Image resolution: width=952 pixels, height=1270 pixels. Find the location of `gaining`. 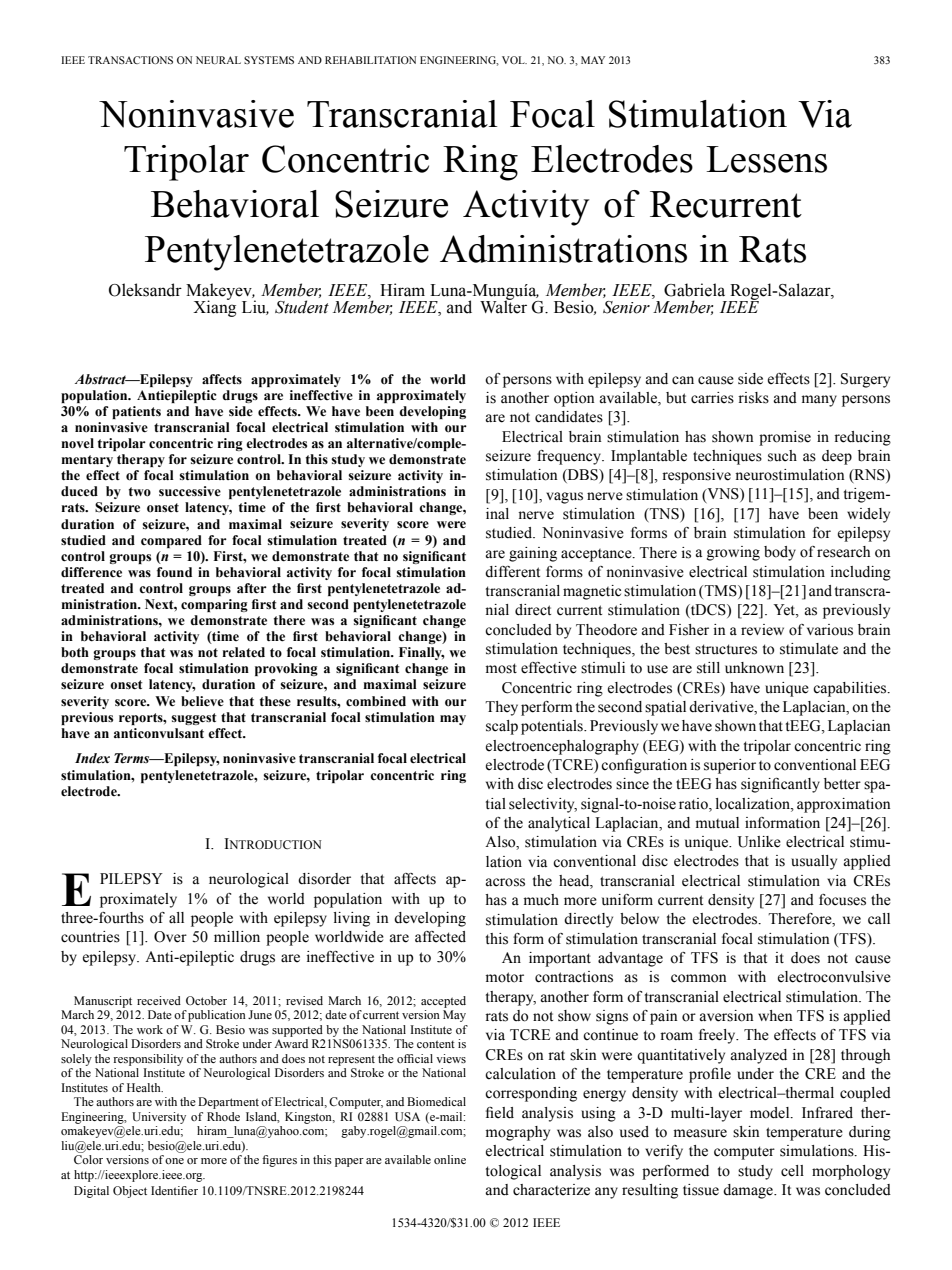

gaining is located at coordinates (533, 554).
